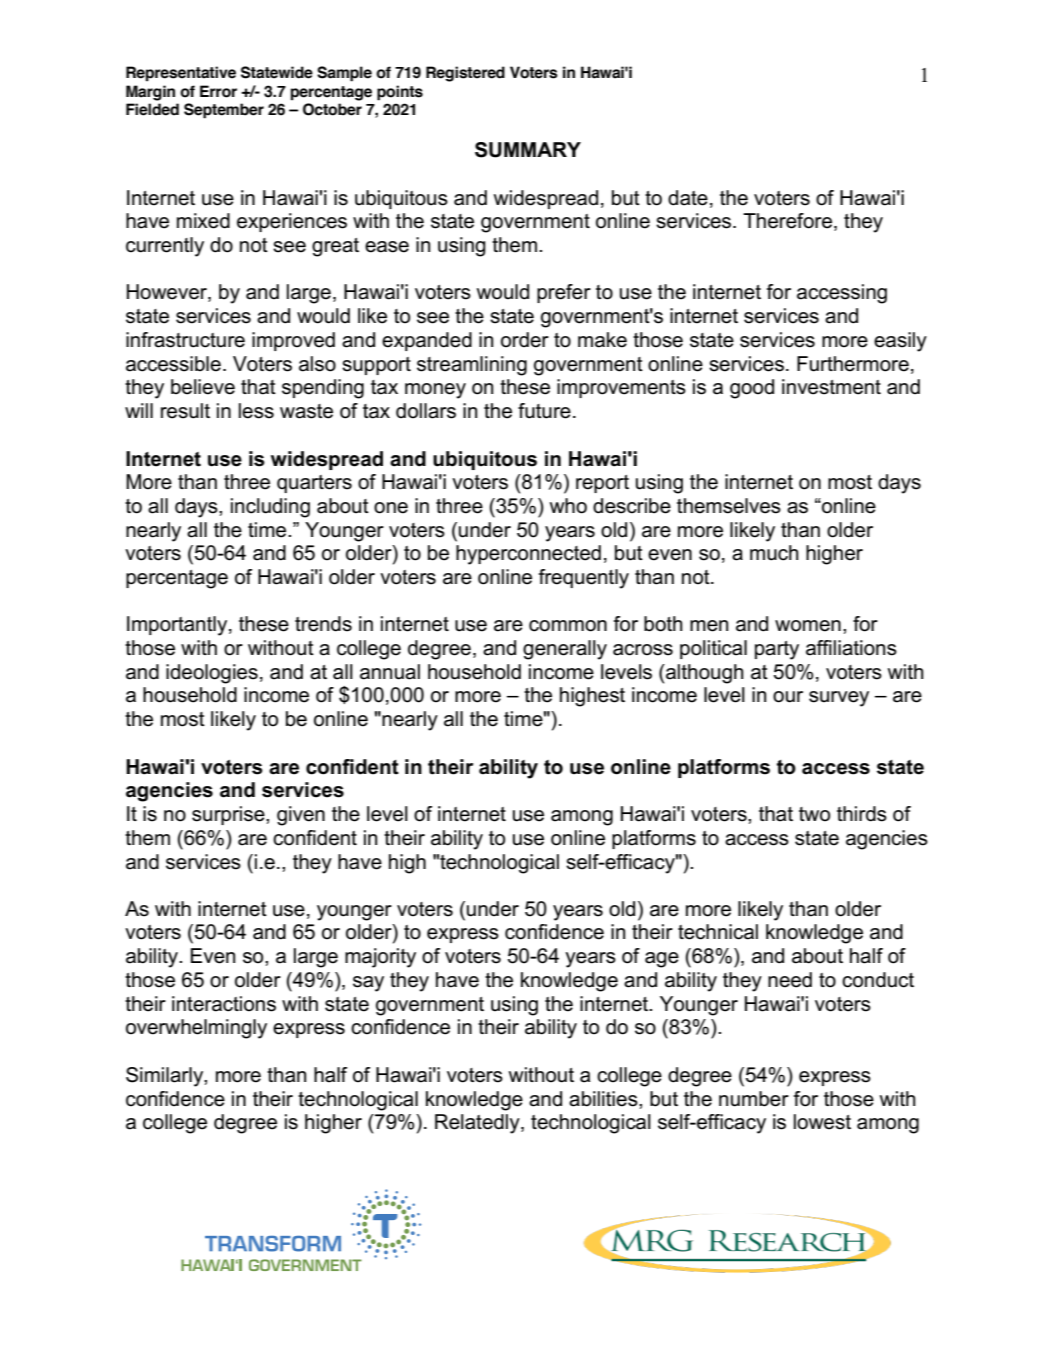 The width and height of the screenshot is (1052, 1361). I want to click on surprise, so click(229, 815).
